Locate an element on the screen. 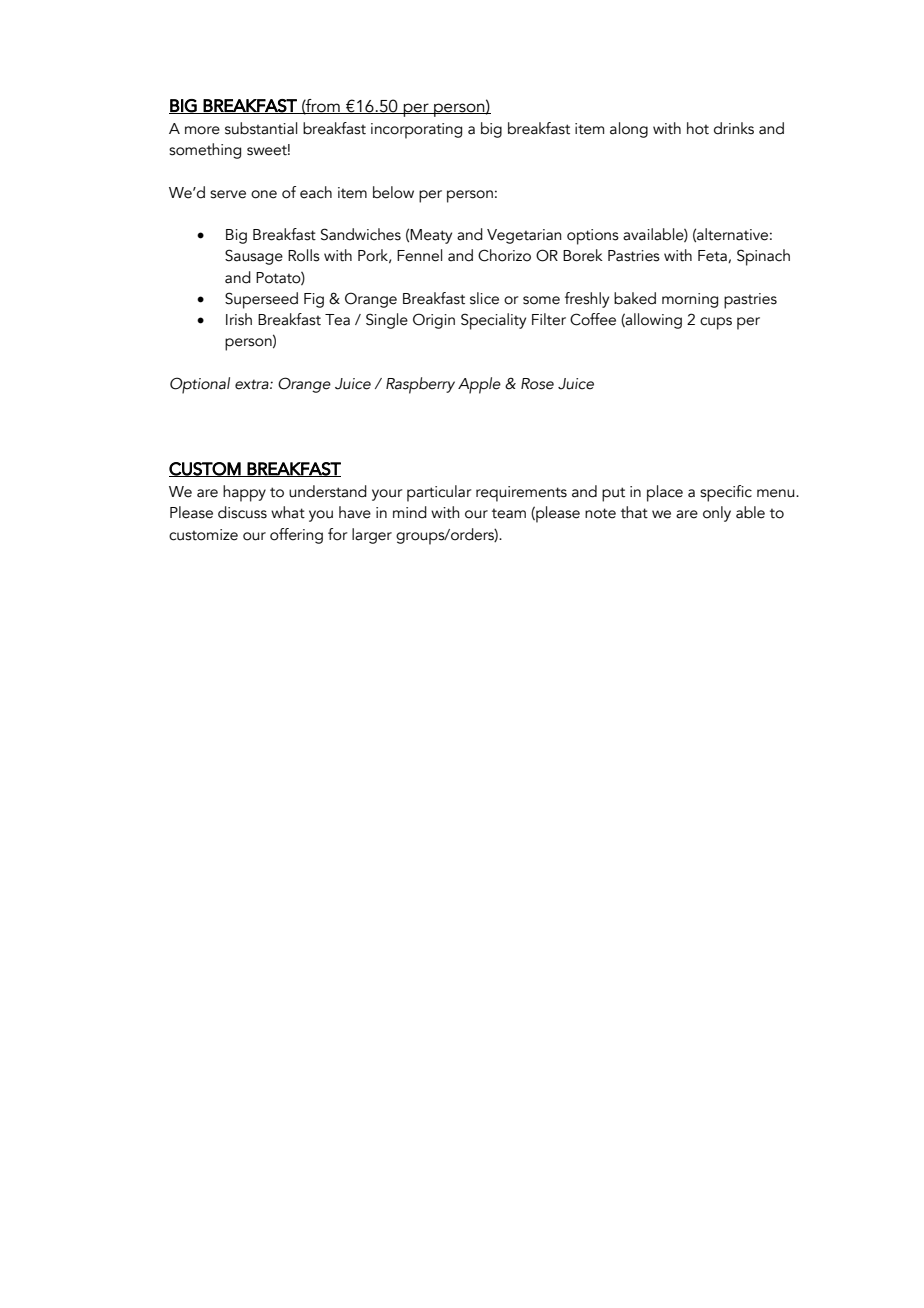 Image resolution: width=924 pixels, height=1308 pixels. Chorizo is located at coordinates (504, 255).
